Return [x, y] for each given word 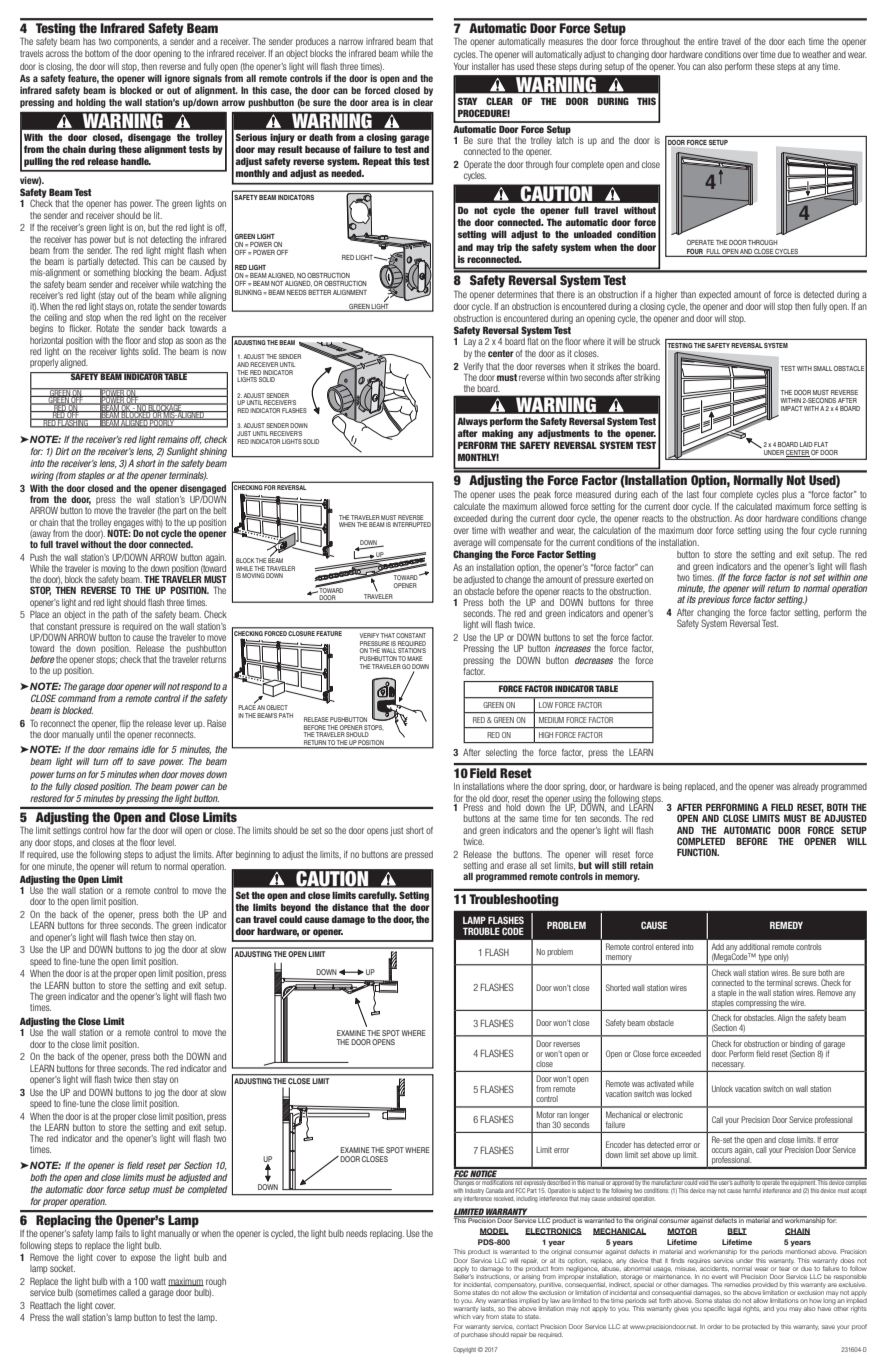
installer [485, 66]
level [167, 842]
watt [158, 1281]
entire [708, 41]
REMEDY [786, 925]
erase [517, 866]
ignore [177, 79]
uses [507, 495]
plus [789, 495]
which [462, 1316]
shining [213, 452]
